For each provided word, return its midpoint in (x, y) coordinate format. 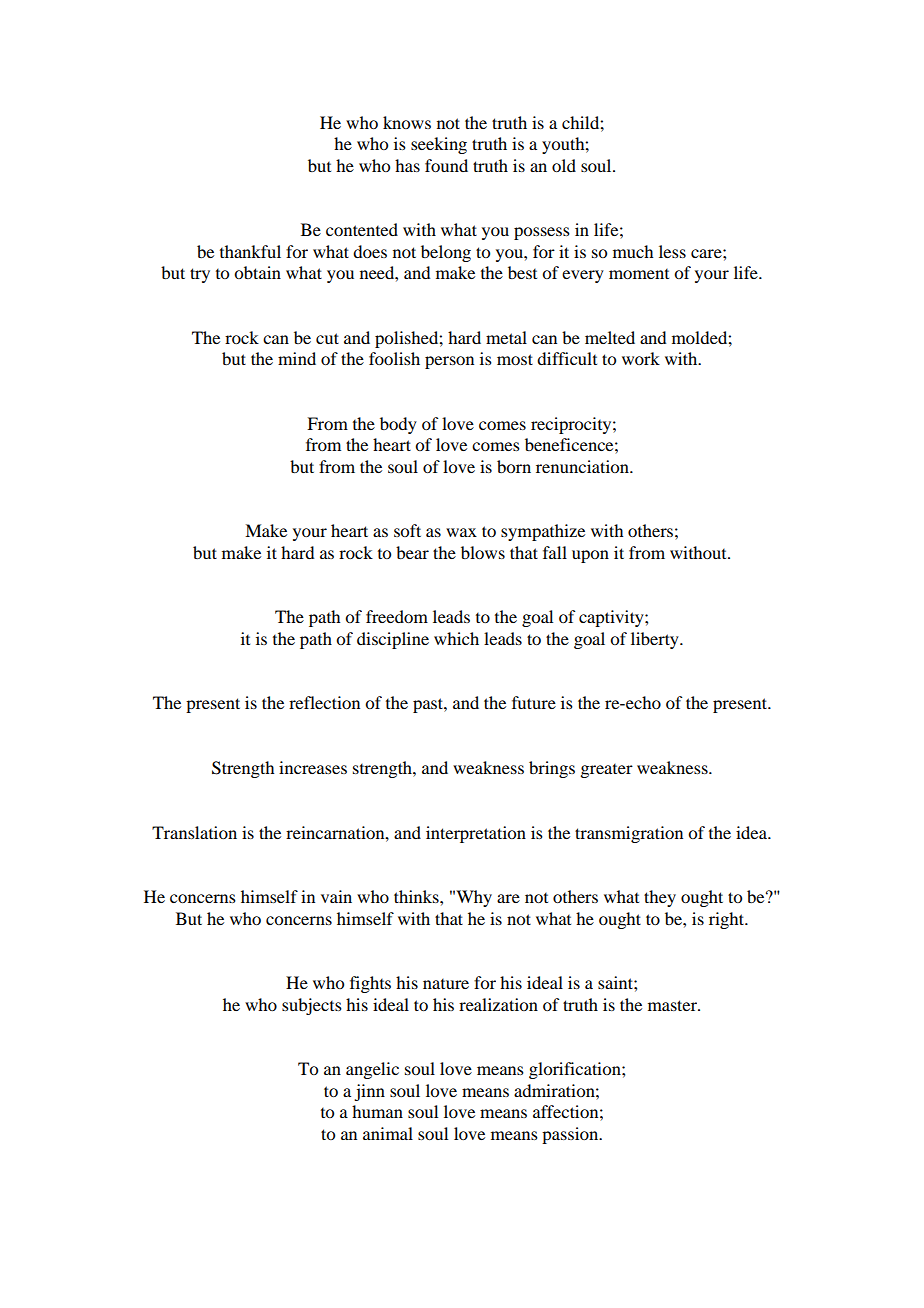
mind (297, 358)
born (514, 466)
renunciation (583, 466)
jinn (369, 1092)
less (672, 251)
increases (313, 767)
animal (388, 1133)
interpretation (476, 834)
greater (606, 771)
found (446, 165)
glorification (576, 1070)
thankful (250, 251)
